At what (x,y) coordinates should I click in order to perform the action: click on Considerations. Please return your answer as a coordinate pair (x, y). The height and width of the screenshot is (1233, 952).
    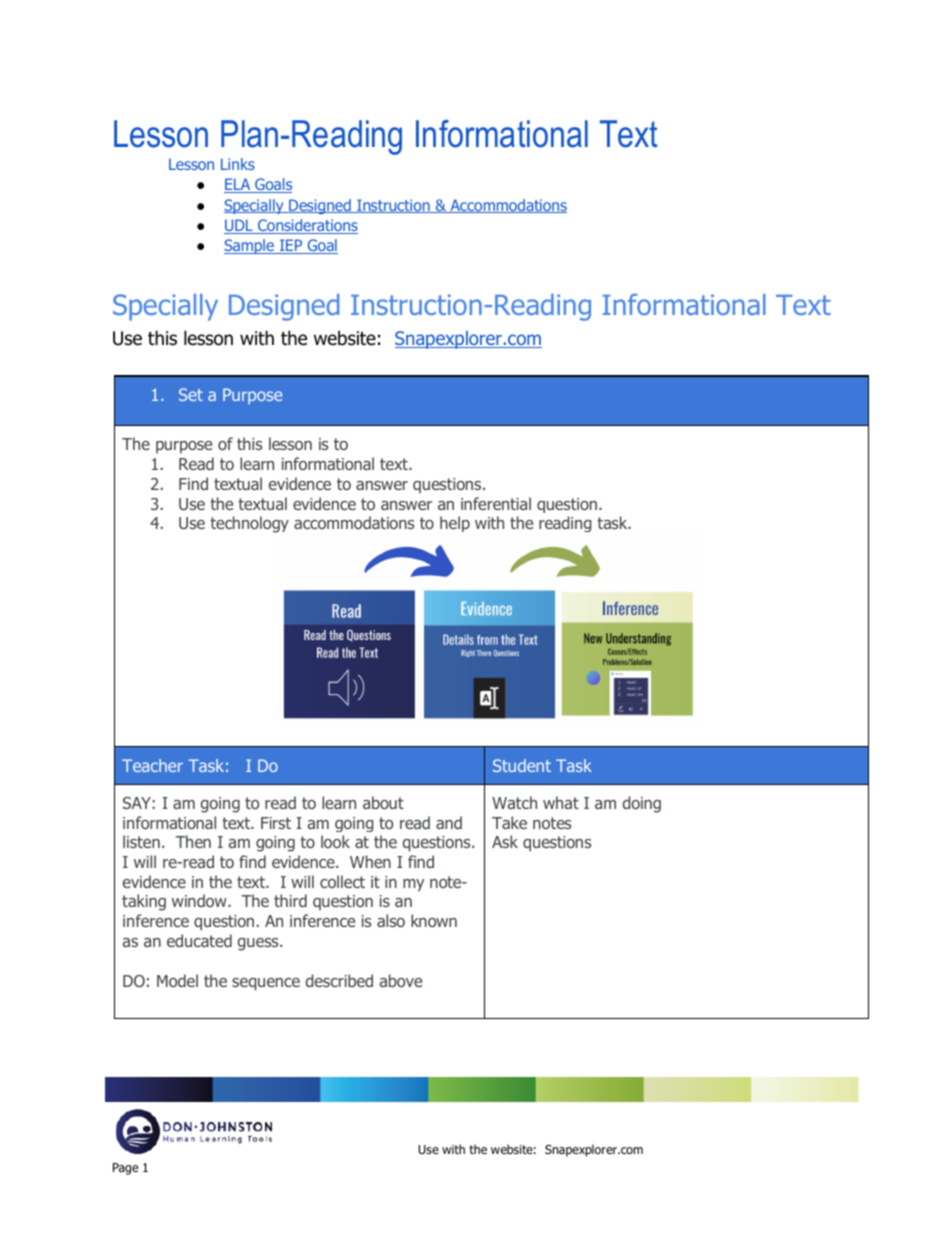
    Looking at the image, I should click on (307, 226).
